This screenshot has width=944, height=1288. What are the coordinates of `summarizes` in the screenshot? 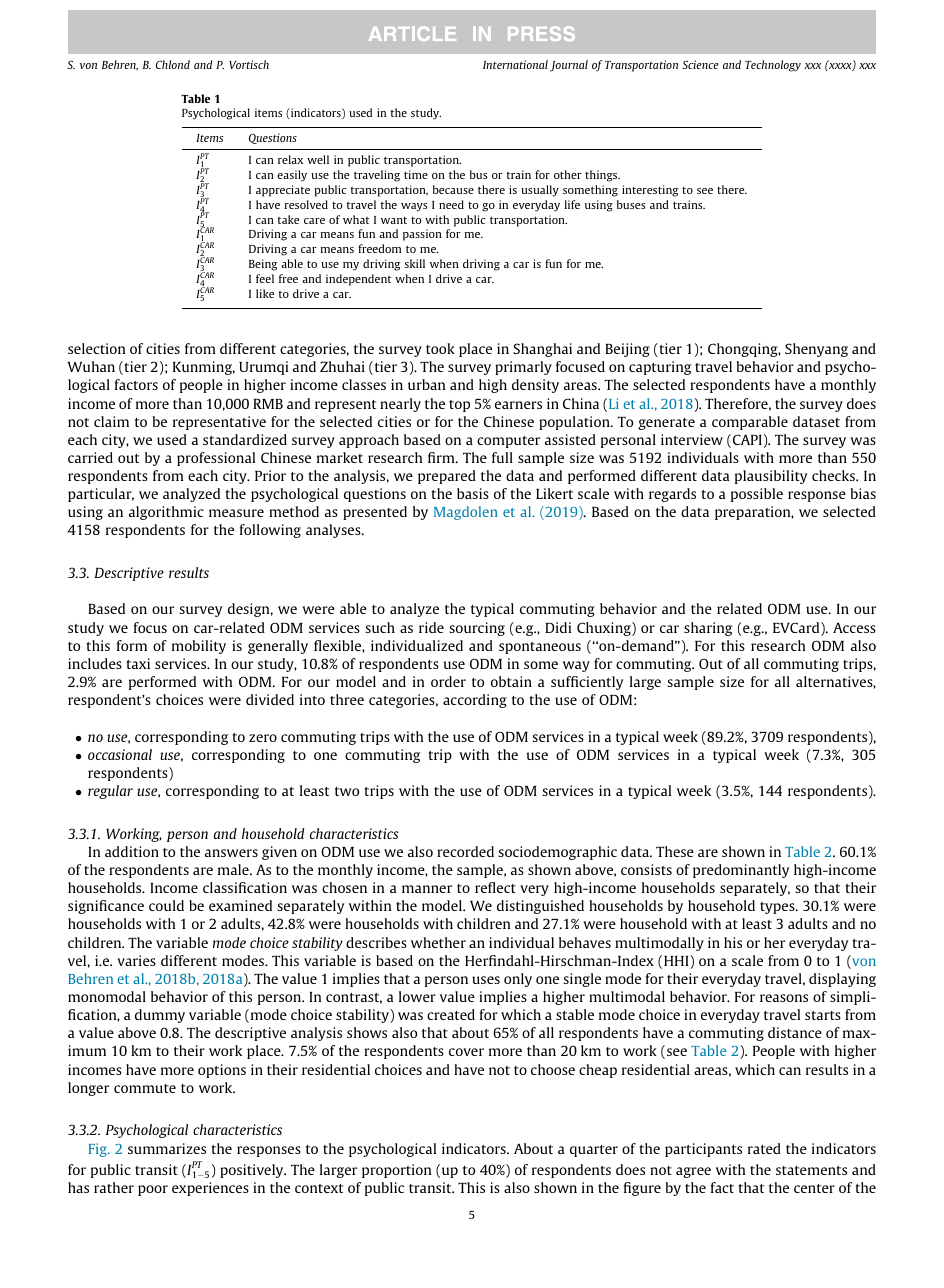 It's located at (167, 1148).
